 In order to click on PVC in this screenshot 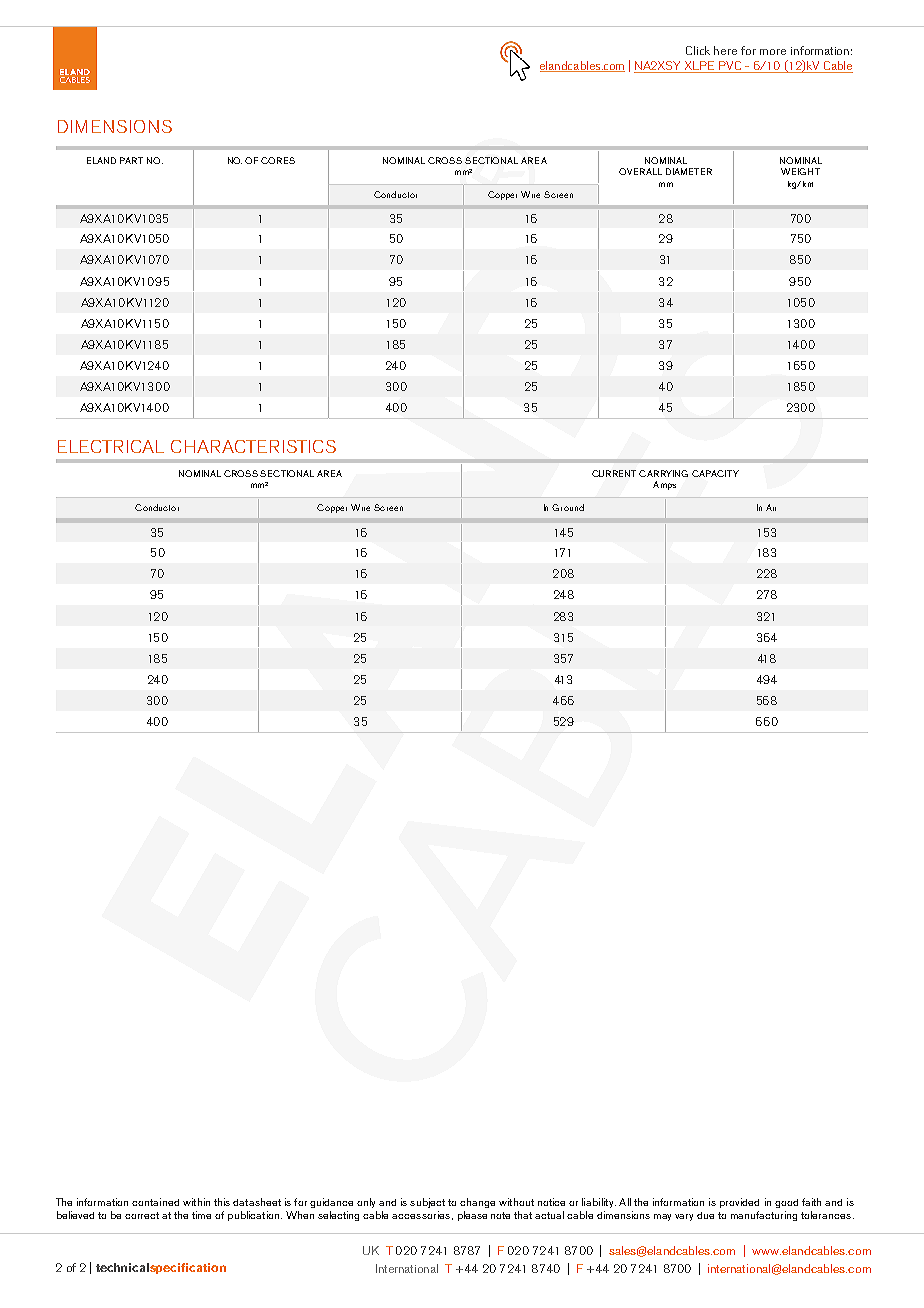, I will do `click(730, 67)`.
